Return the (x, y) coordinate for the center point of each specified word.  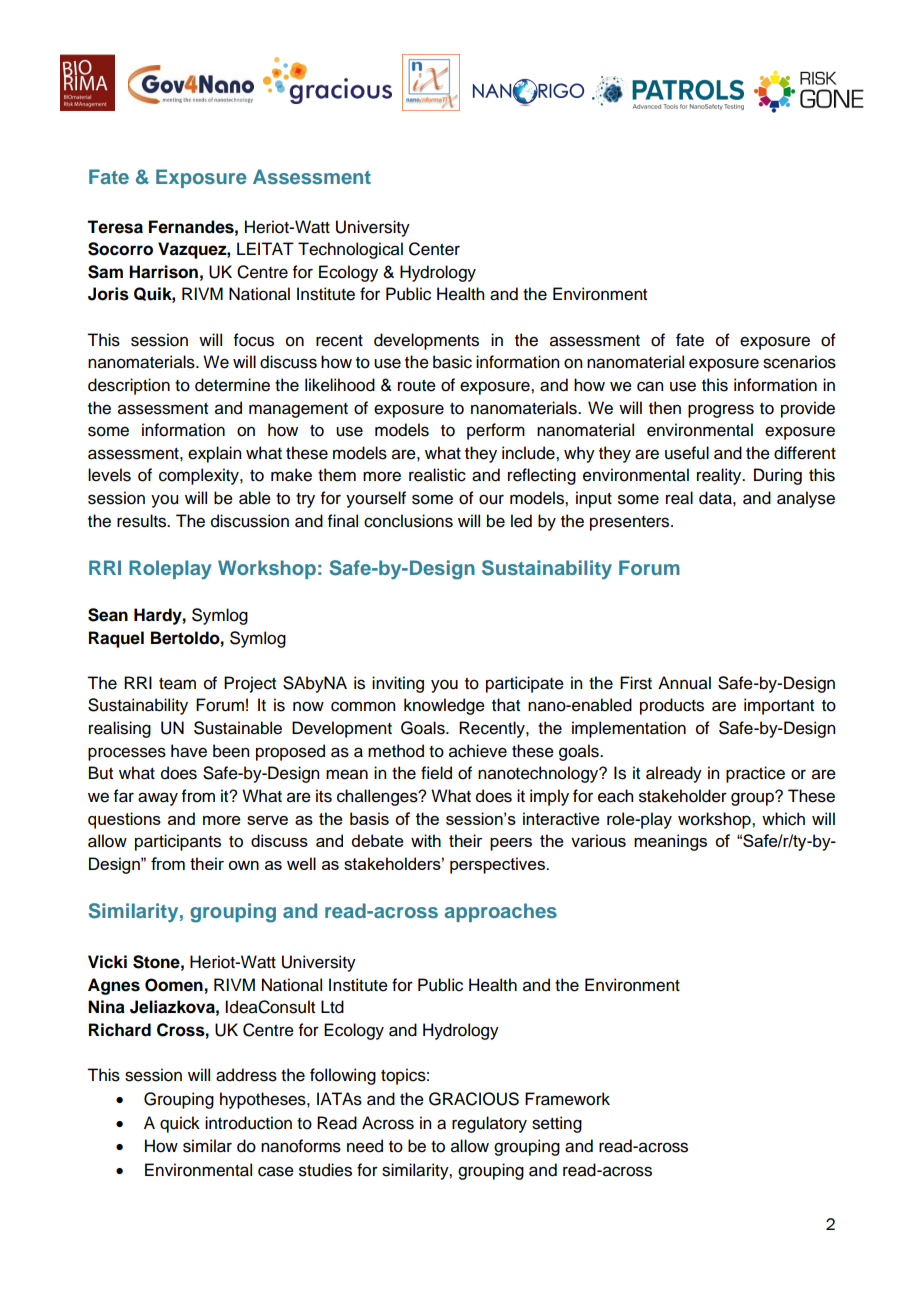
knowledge (444, 706)
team (177, 684)
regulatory (489, 1124)
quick (180, 1124)
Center (434, 249)
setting (557, 1124)
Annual (684, 683)
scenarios (799, 362)
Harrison (163, 272)
